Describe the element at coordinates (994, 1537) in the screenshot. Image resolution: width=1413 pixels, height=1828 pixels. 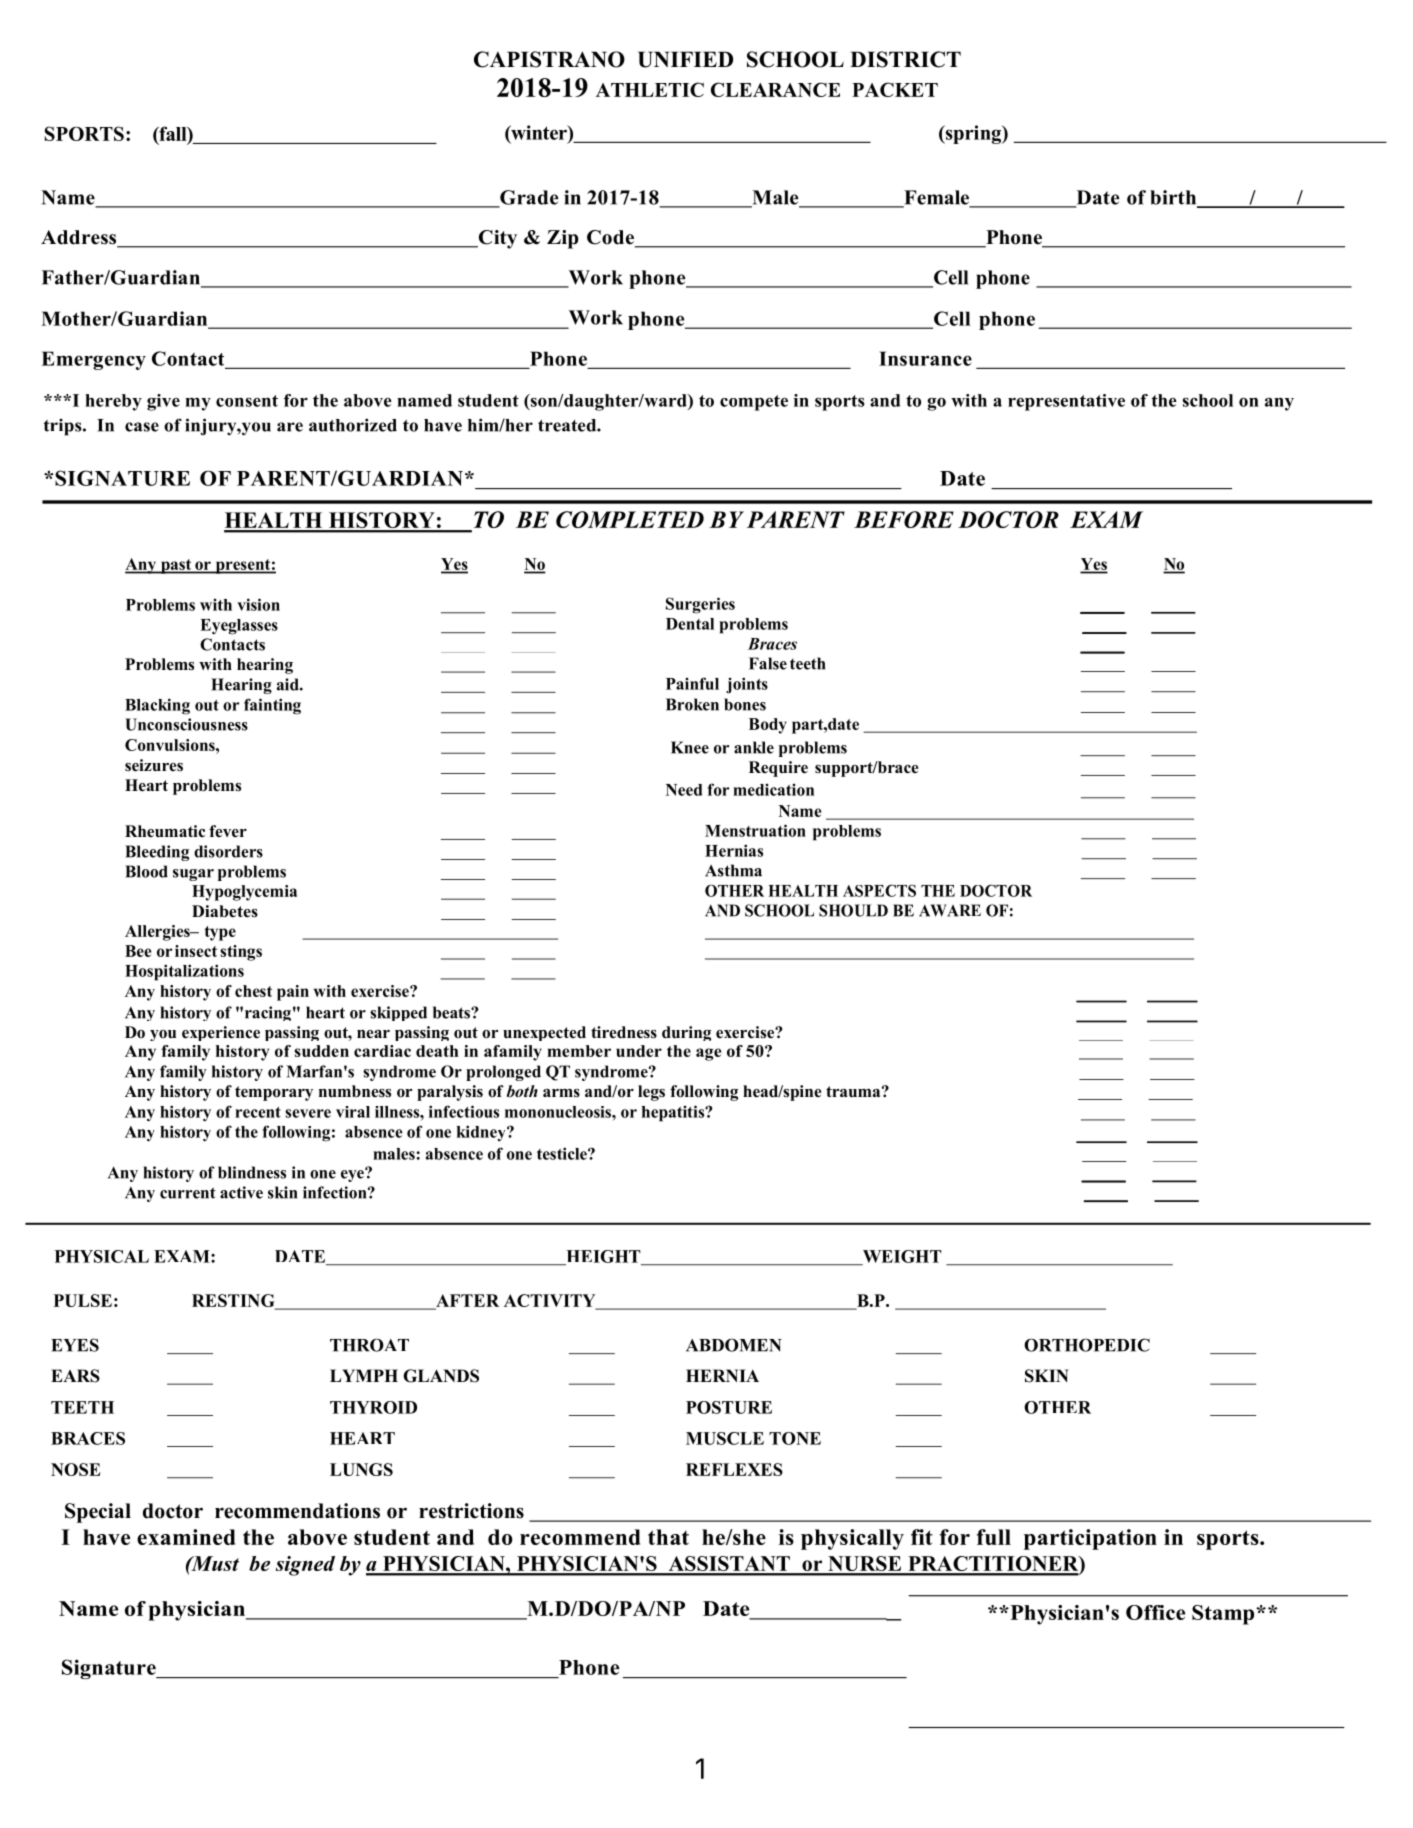
I see `full` at that location.
